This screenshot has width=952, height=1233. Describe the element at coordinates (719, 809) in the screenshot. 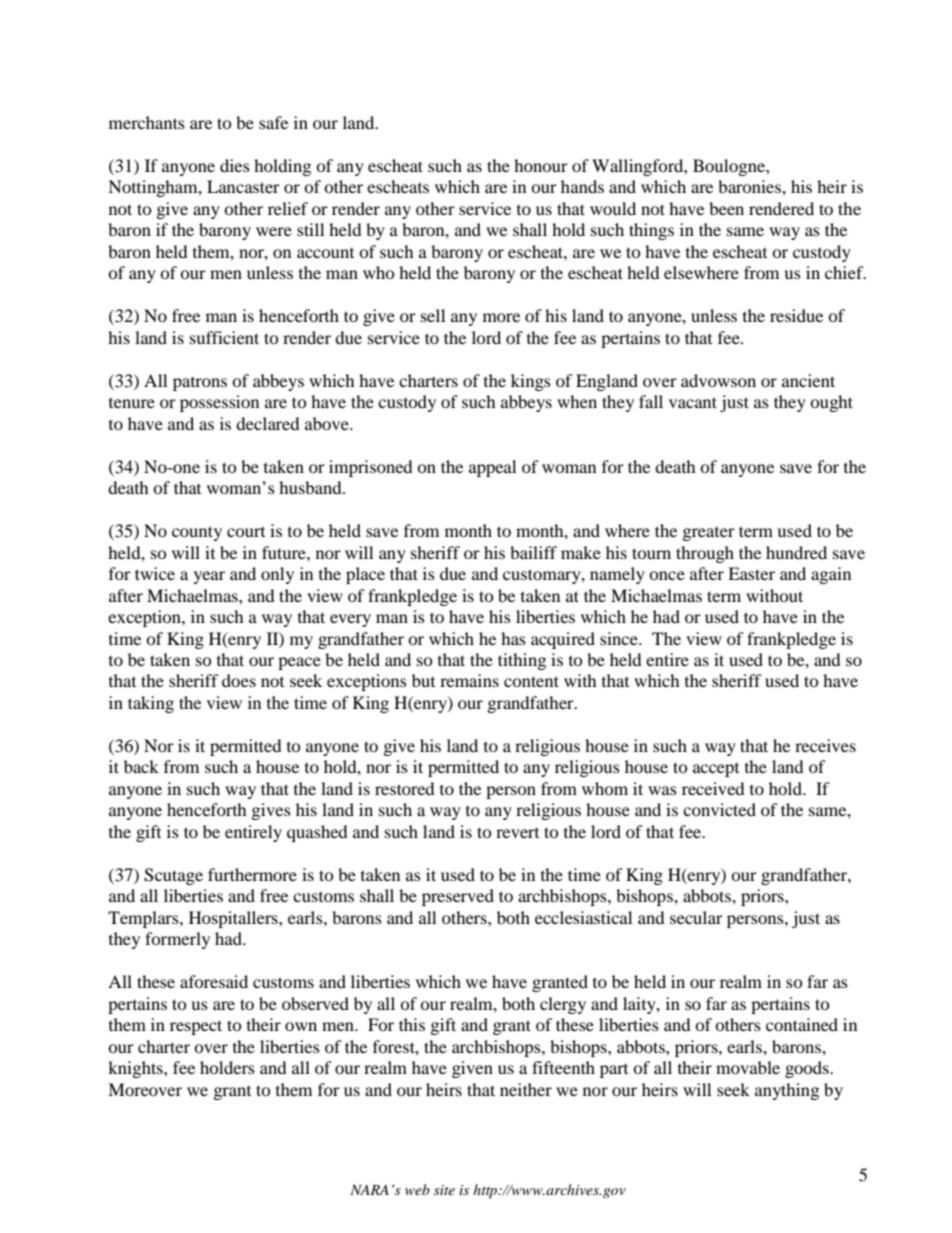

I see `convicted` at that location.
